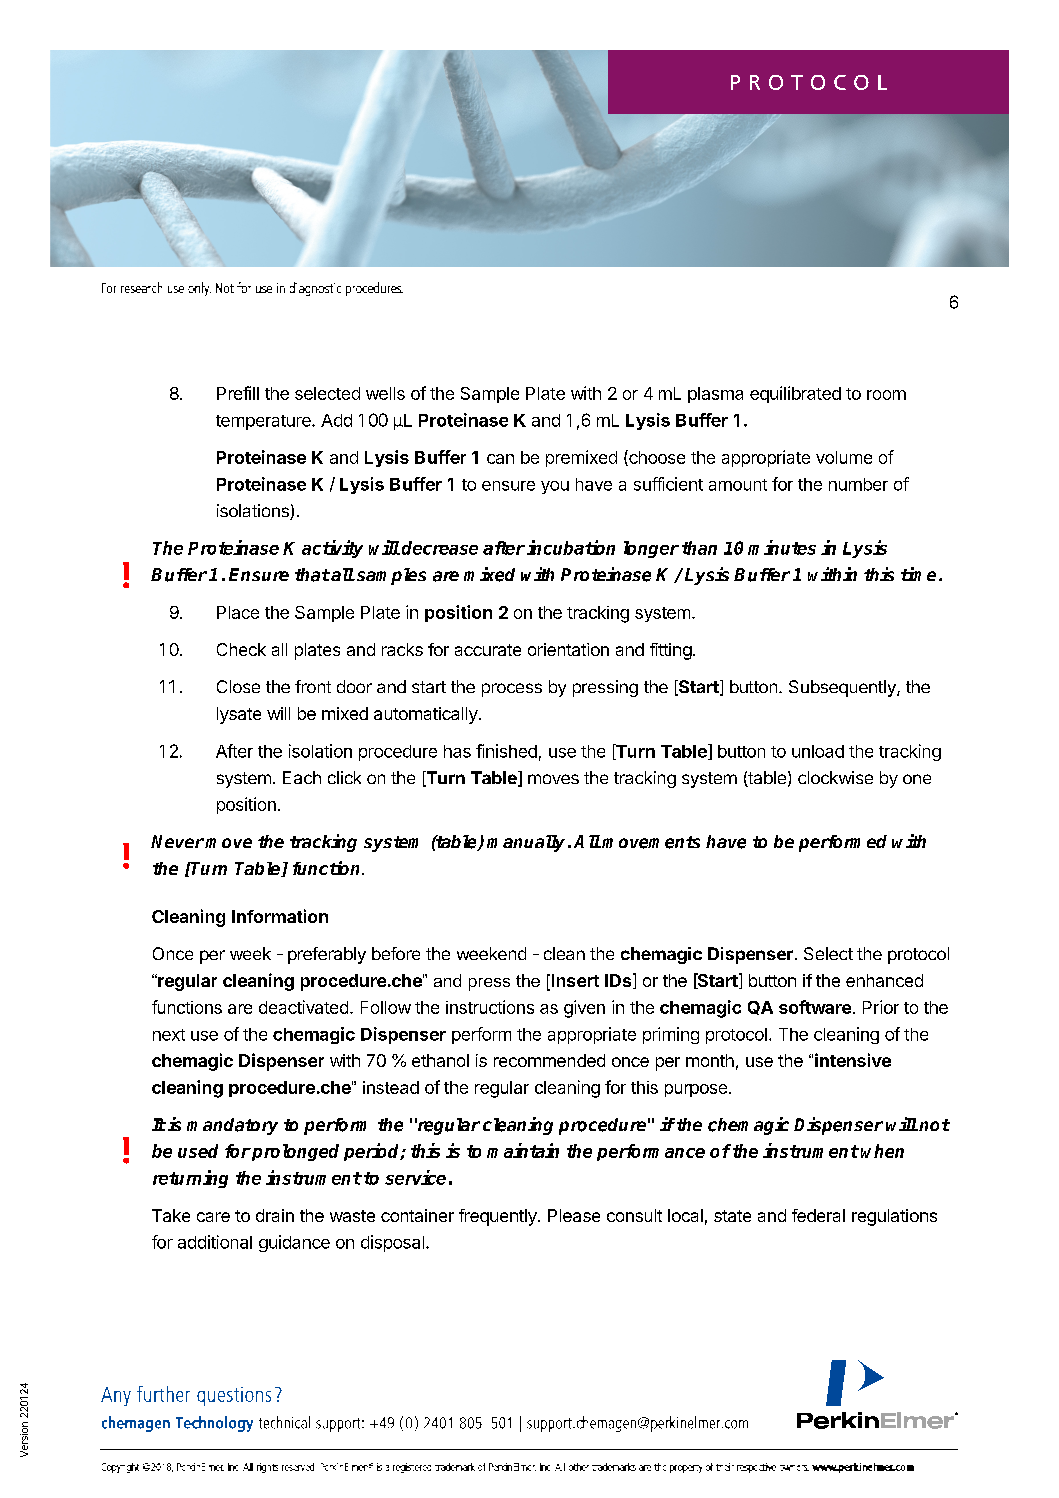 Image resolution: width=1059 pixels, height=1498 pixels. Describe the element at coordinates (886, 395) in the screenshot. I see `room` at that location.
